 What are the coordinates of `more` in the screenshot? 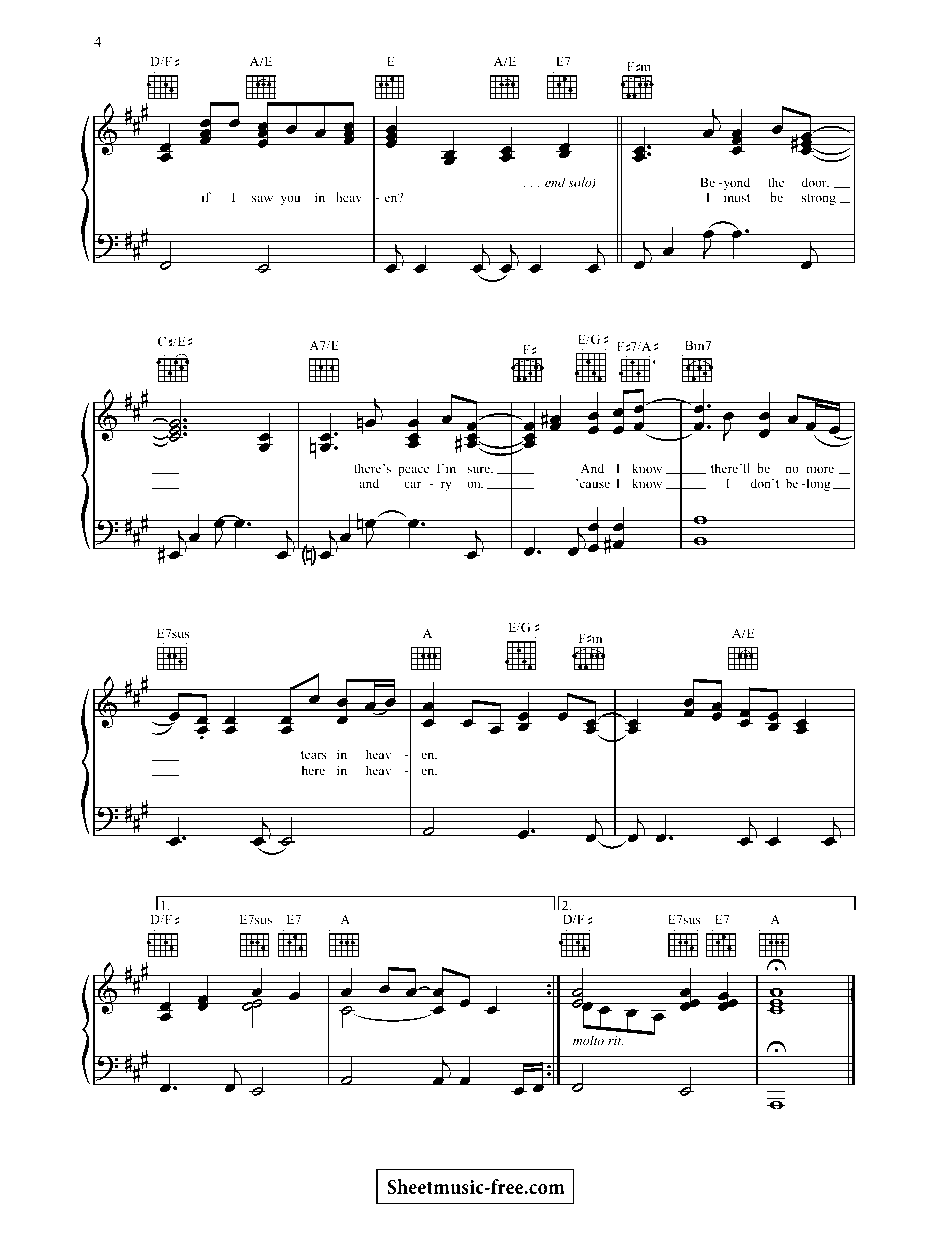 It's located at (820, 469).
